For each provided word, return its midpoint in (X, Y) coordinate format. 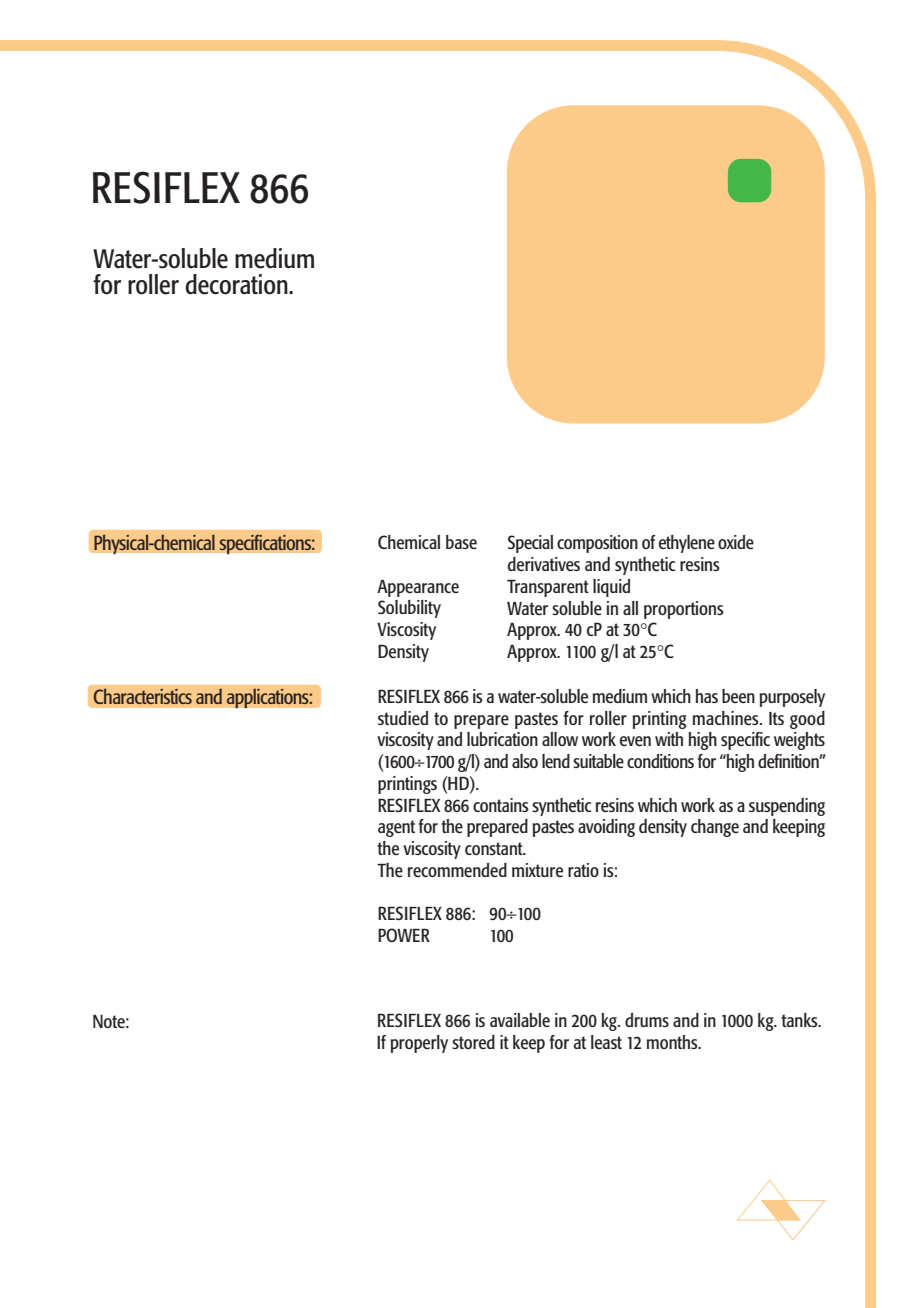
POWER (404, 935)
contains (501, 805)
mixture (537, 870)
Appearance (418, 588)
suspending (787, 807)
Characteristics (142, 696)
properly (419, 1044)
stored (473, 1042)
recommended (457, 870)
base (461, 542)
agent (396, 828)
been (738, 696)
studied (403, 718)
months (673, 1042)
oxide (736, 542)
